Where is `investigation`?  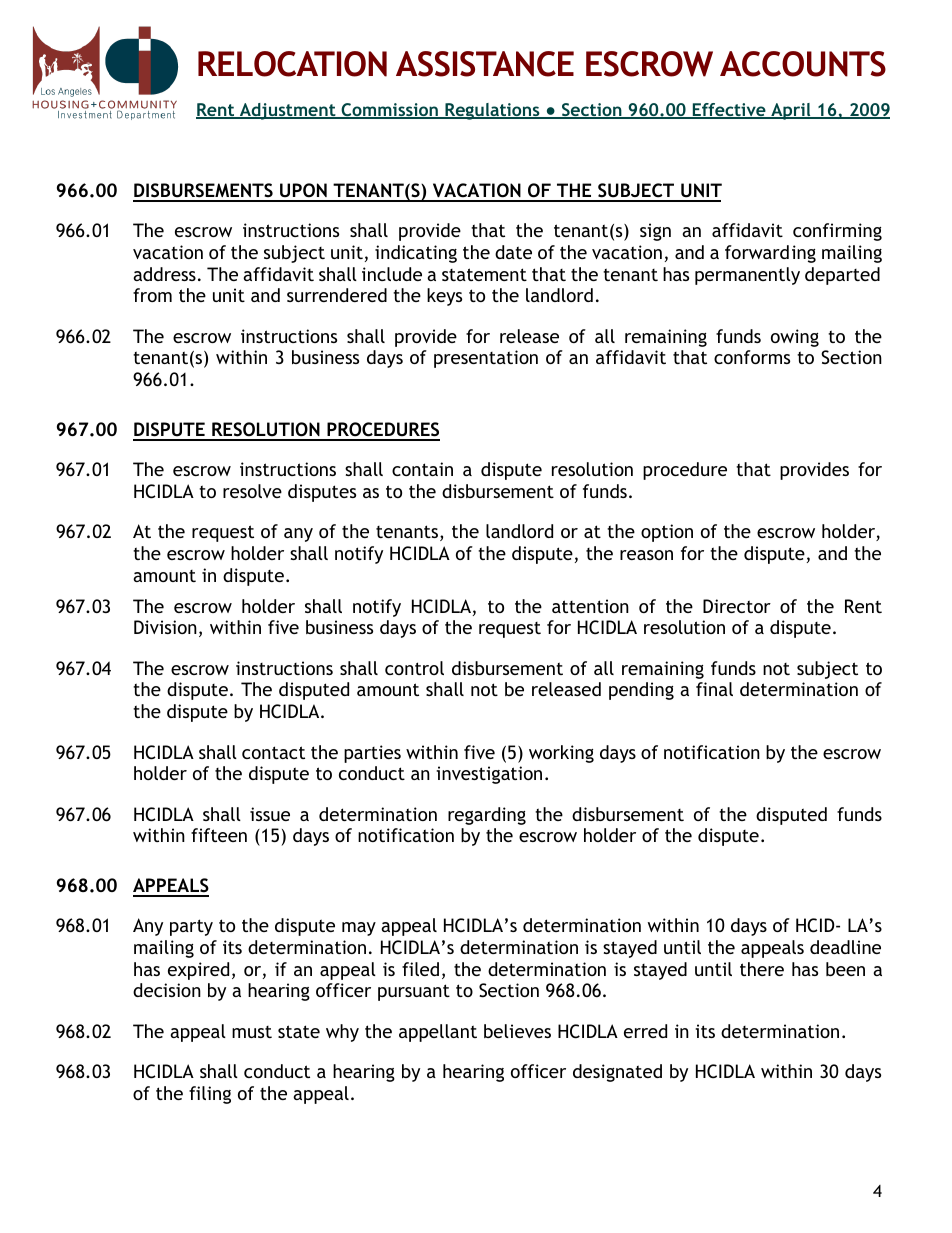
investigation is located at coordinates (489, 775).
